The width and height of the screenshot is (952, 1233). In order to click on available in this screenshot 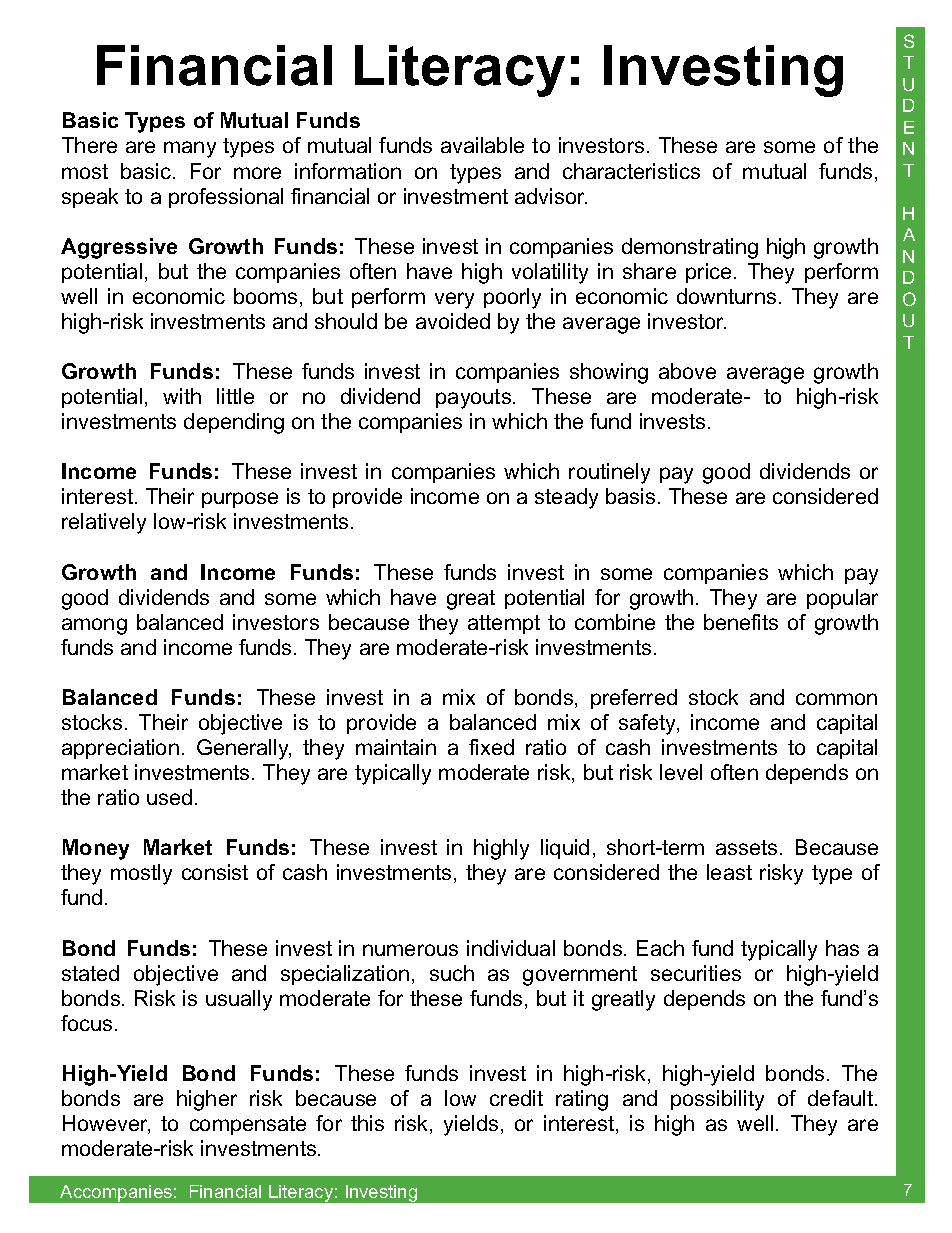, I will do `click(482, 145)`.
